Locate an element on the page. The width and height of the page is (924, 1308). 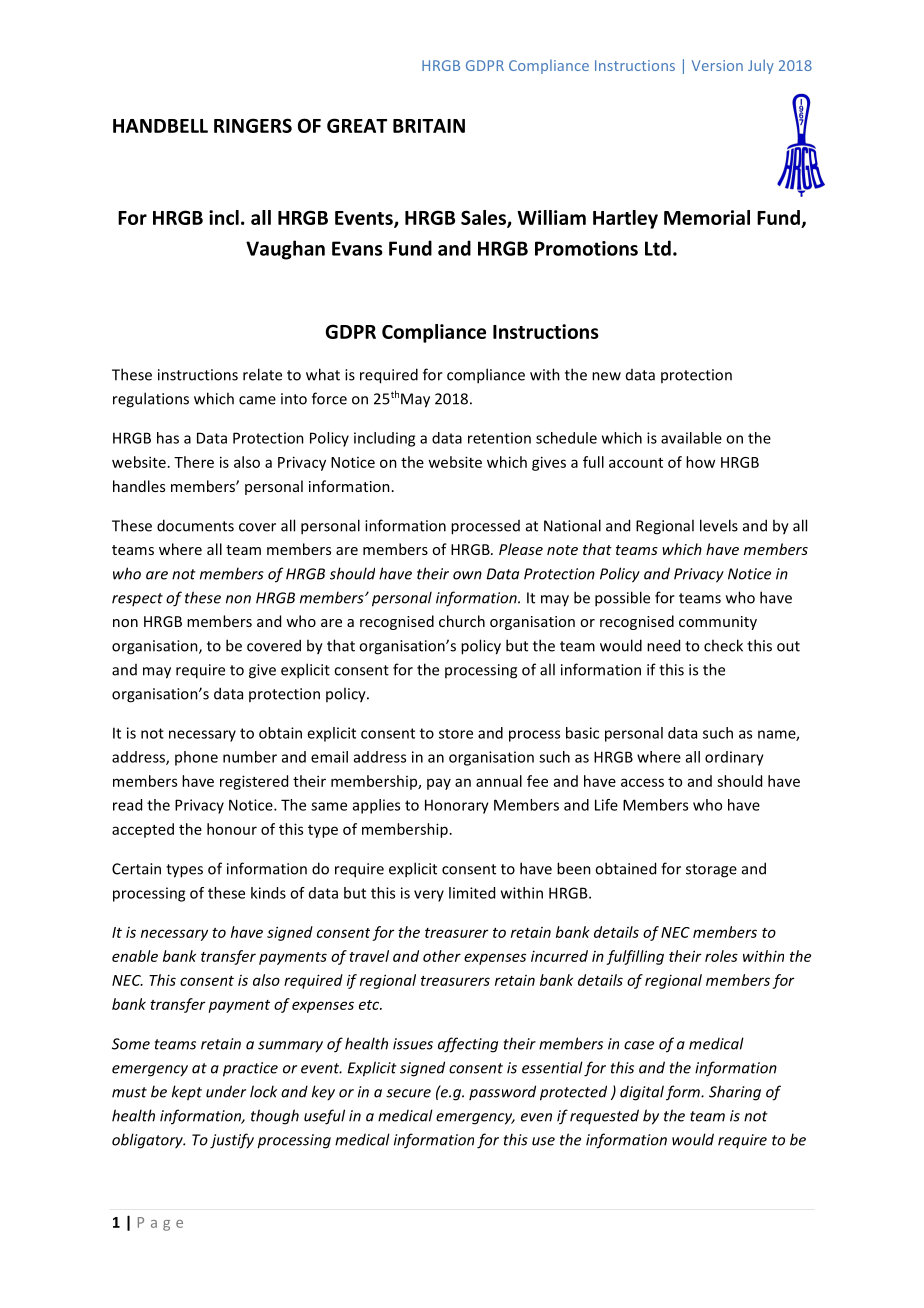
ordinary is located at coordinates (734, 758).
